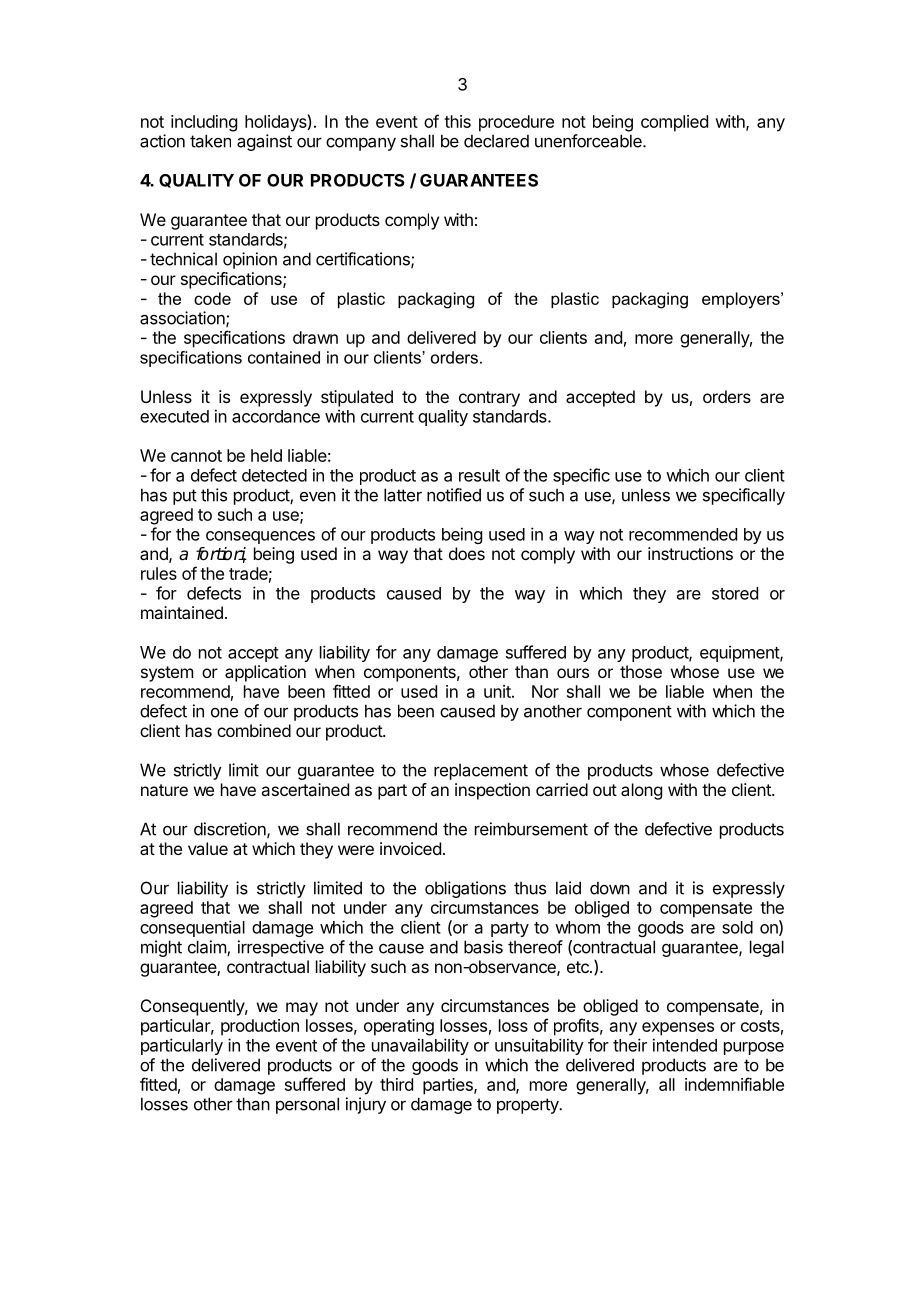 This image has width=924, height=1308. Describe the element at coordinates (307, 1105) in the image. I see `personal` at that location.
